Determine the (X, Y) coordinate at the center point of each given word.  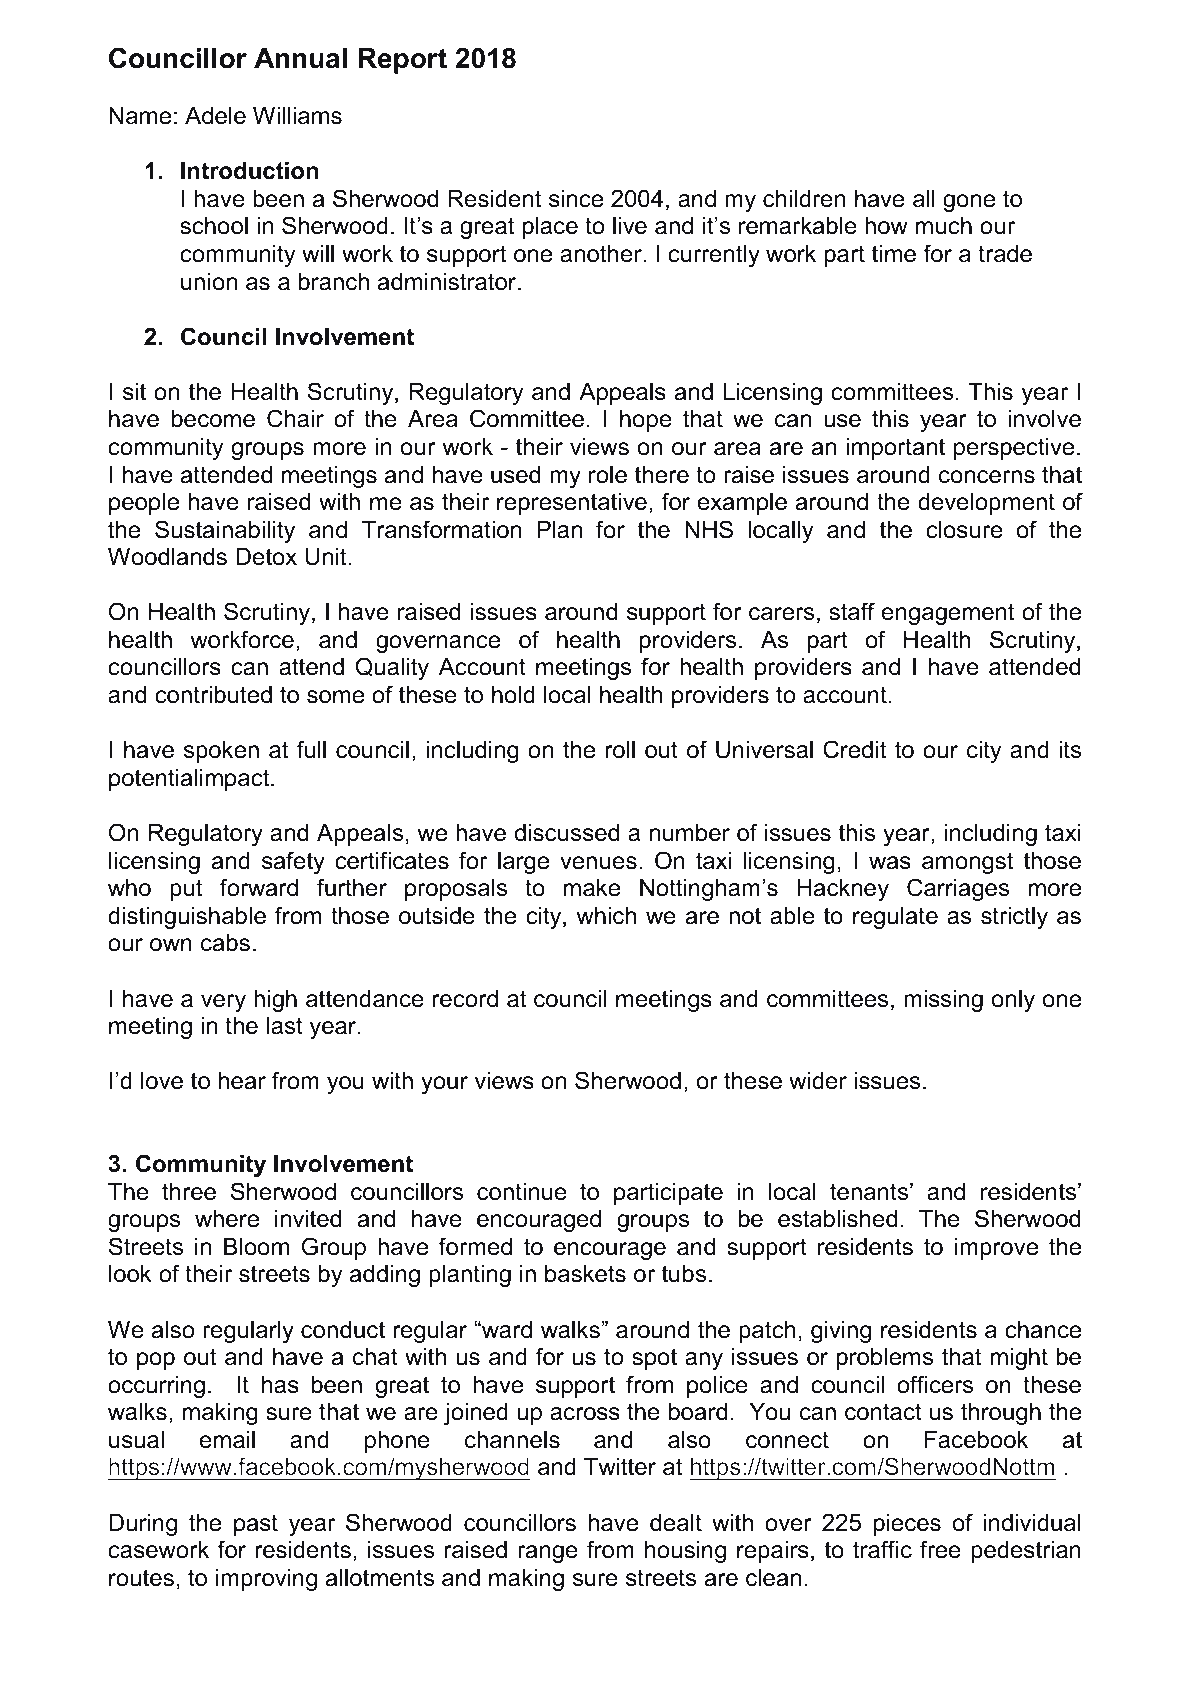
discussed (567, 833)
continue (522, 1192)
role (608, 475)
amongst (967, 863)
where (227, 1219)
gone (969, 203)
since (576, 199)
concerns (987, 477)
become (213, 419)
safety (293, 862)
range (548, 1554)
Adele (215, 116)
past (256, 1525)
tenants (870, 1192)
